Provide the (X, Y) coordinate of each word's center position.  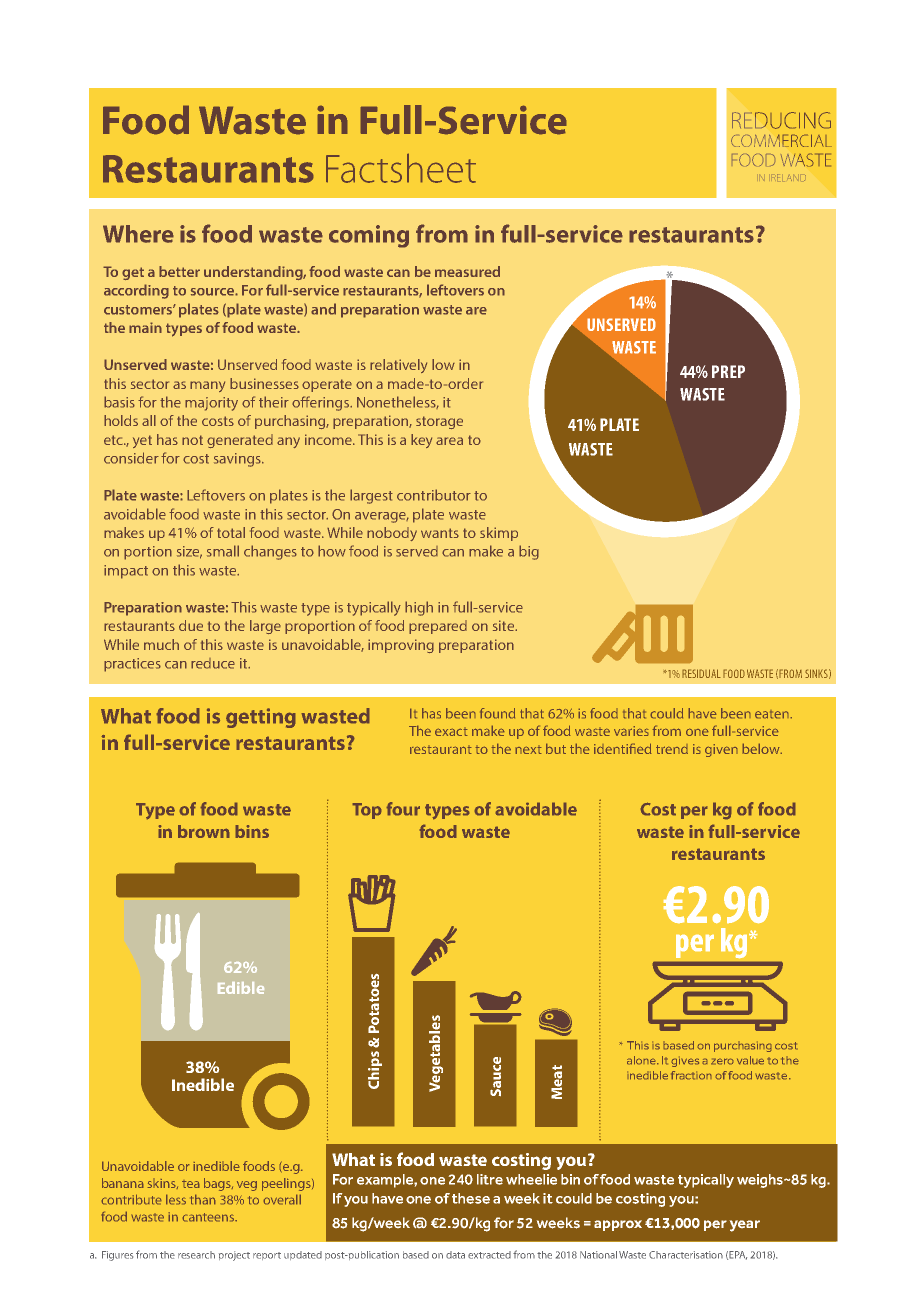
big (529, 552)
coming (369, 236)
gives (685, 1061)
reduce (213, 663)
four (403, 809)
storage (439, 422)
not (192, 440)
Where (138, 234)
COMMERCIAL (781, 140)
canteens (209, 1217)
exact (451, 731)
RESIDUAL (701, 673)
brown (204, 831)
